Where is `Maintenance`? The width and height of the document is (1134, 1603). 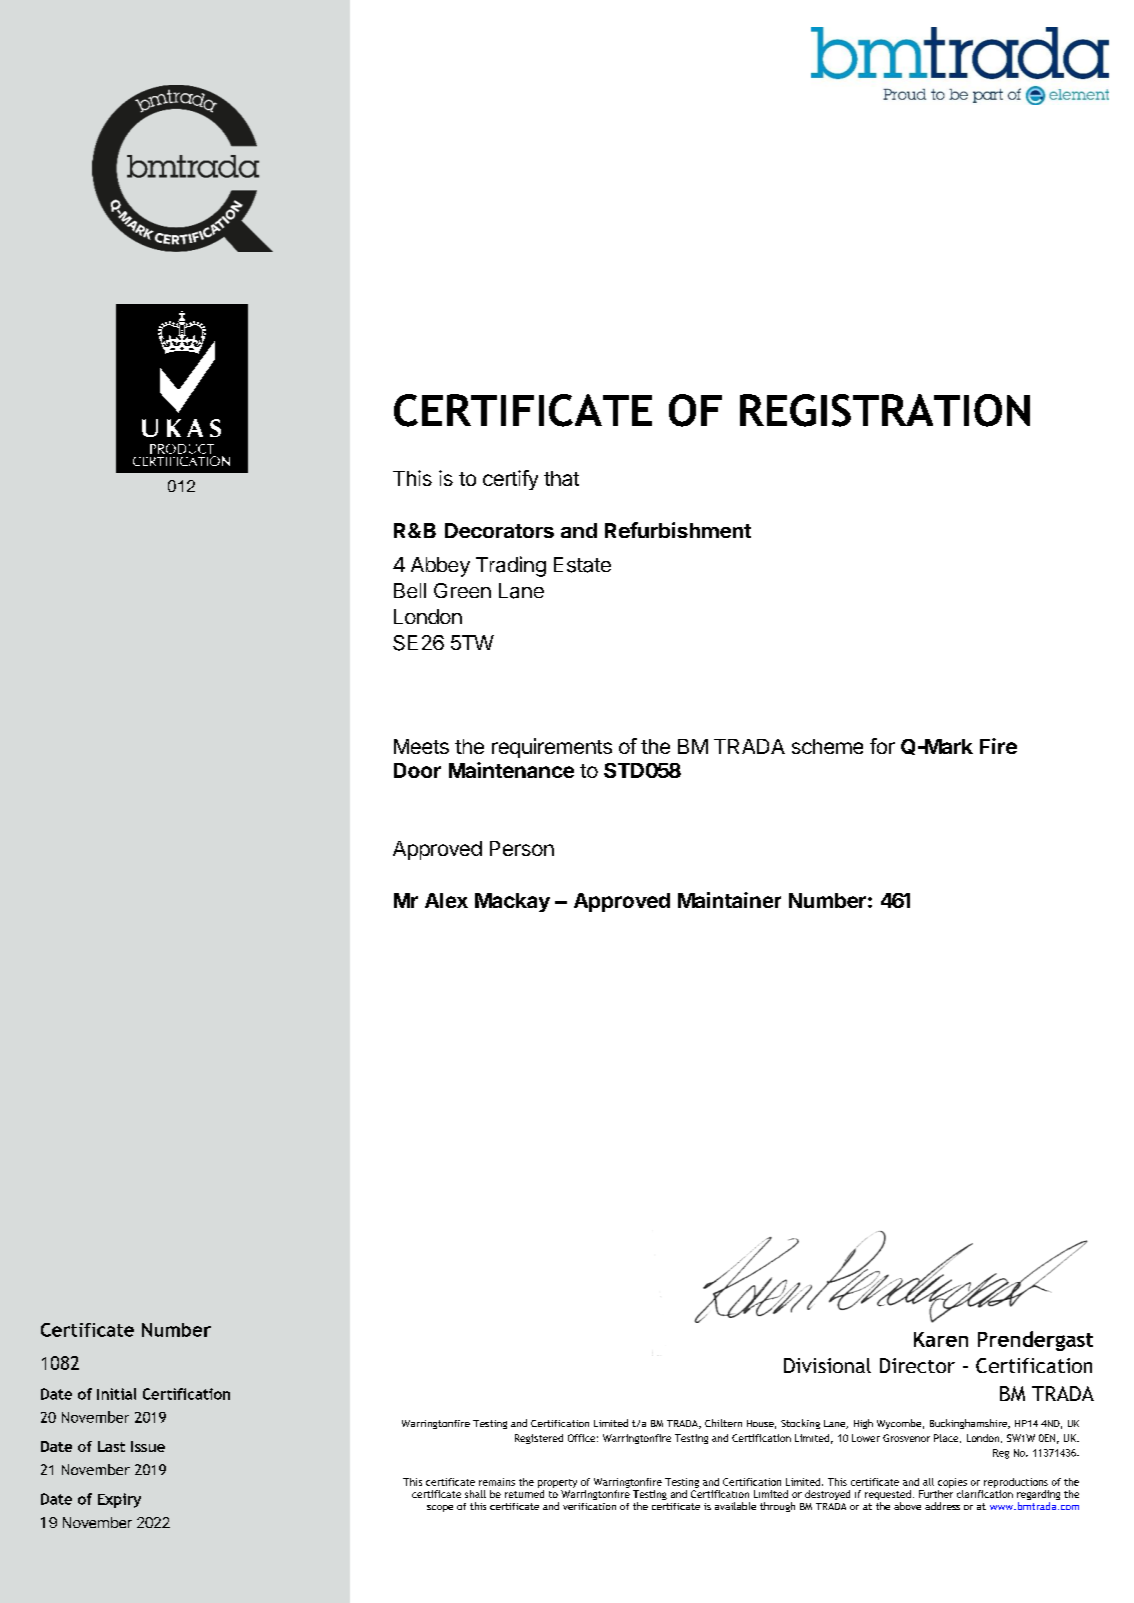
Maintenance is located at coordinates (511, 770).
